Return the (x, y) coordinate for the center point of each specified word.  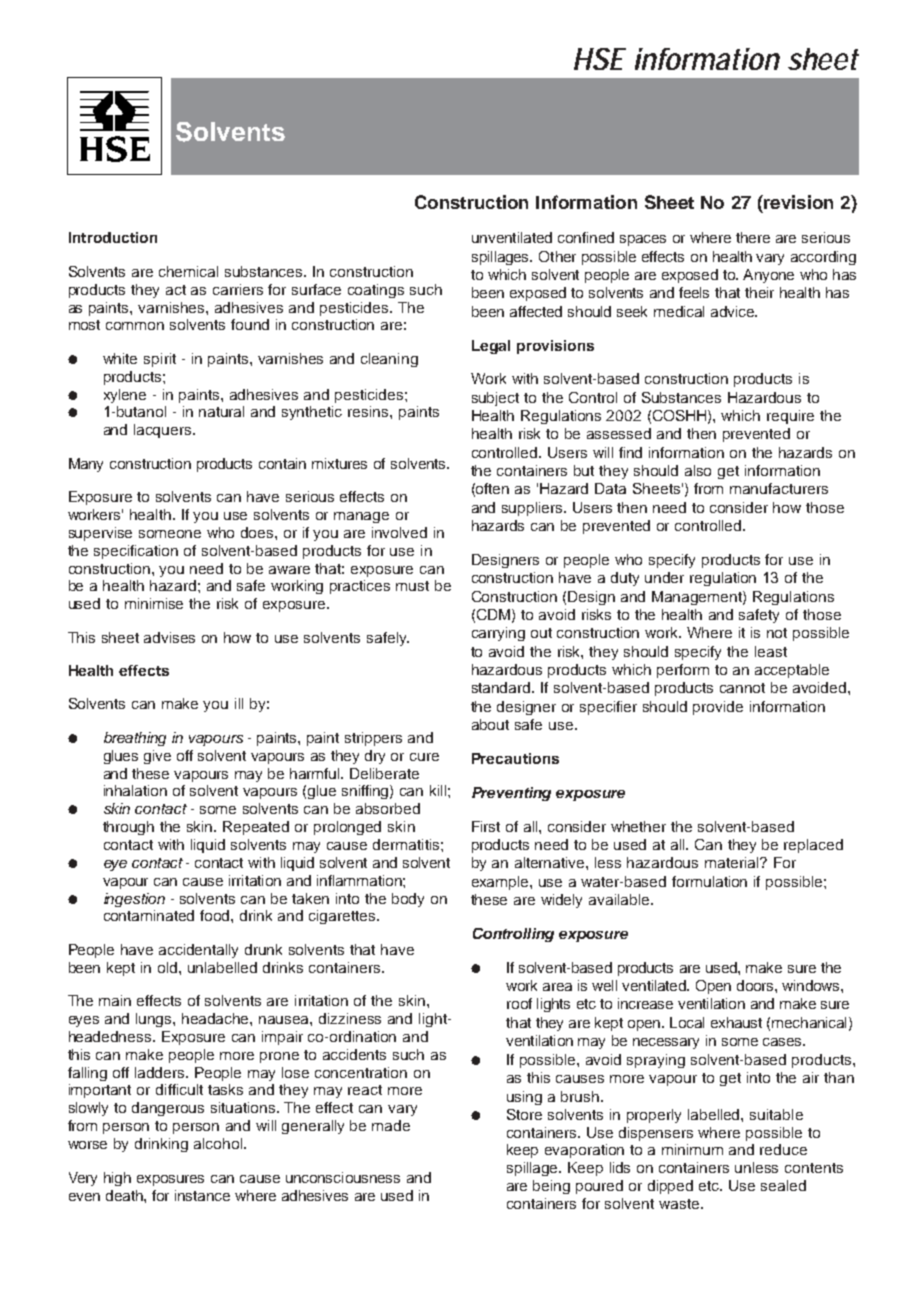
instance (202, 1195)
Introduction (113, 237)
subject (495, 399)
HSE (600, 59)
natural (221, 411)
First (486, 826)
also (698, 470)
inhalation (135, 790)
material (733, 862)
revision (797, 202)
